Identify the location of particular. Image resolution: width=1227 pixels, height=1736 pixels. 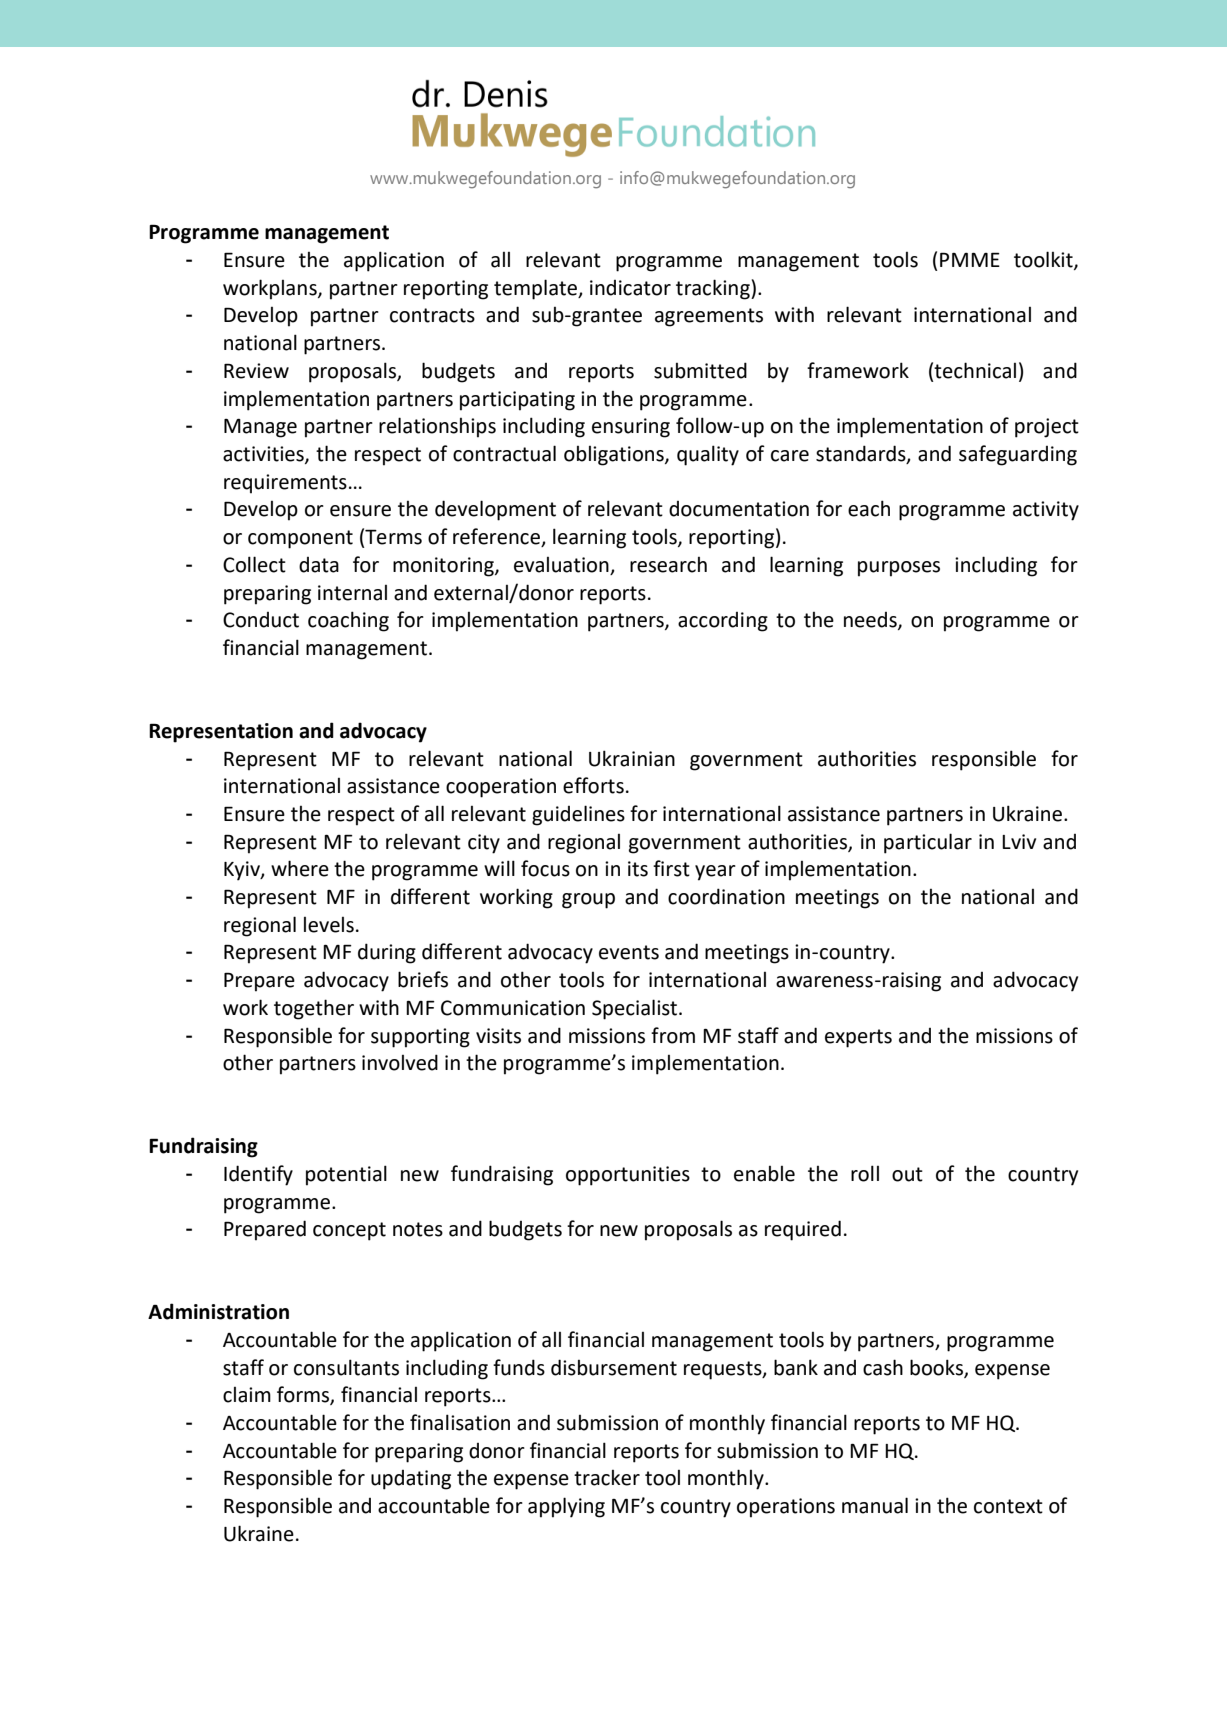
(928, 843).
